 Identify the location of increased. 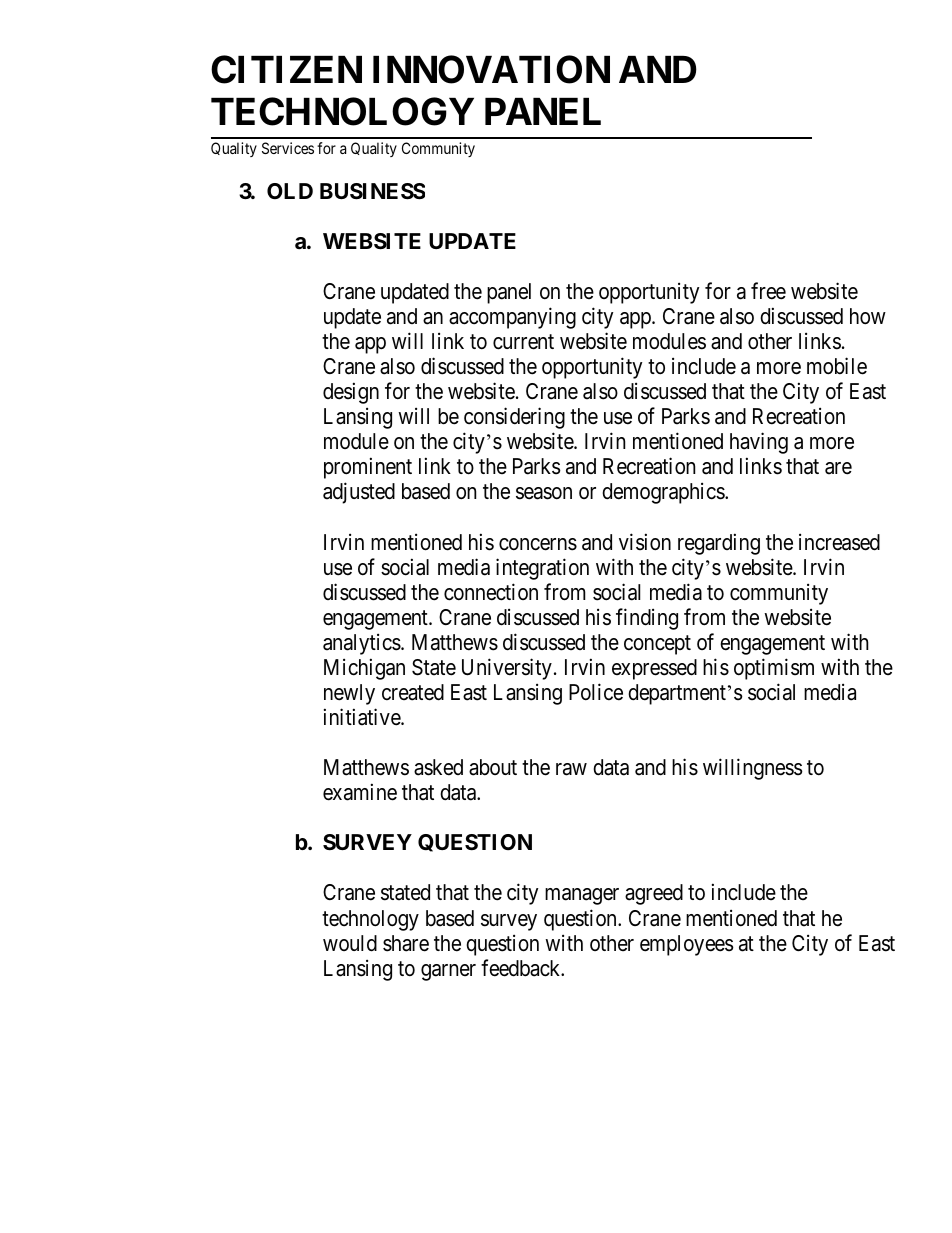
(839, 542).
